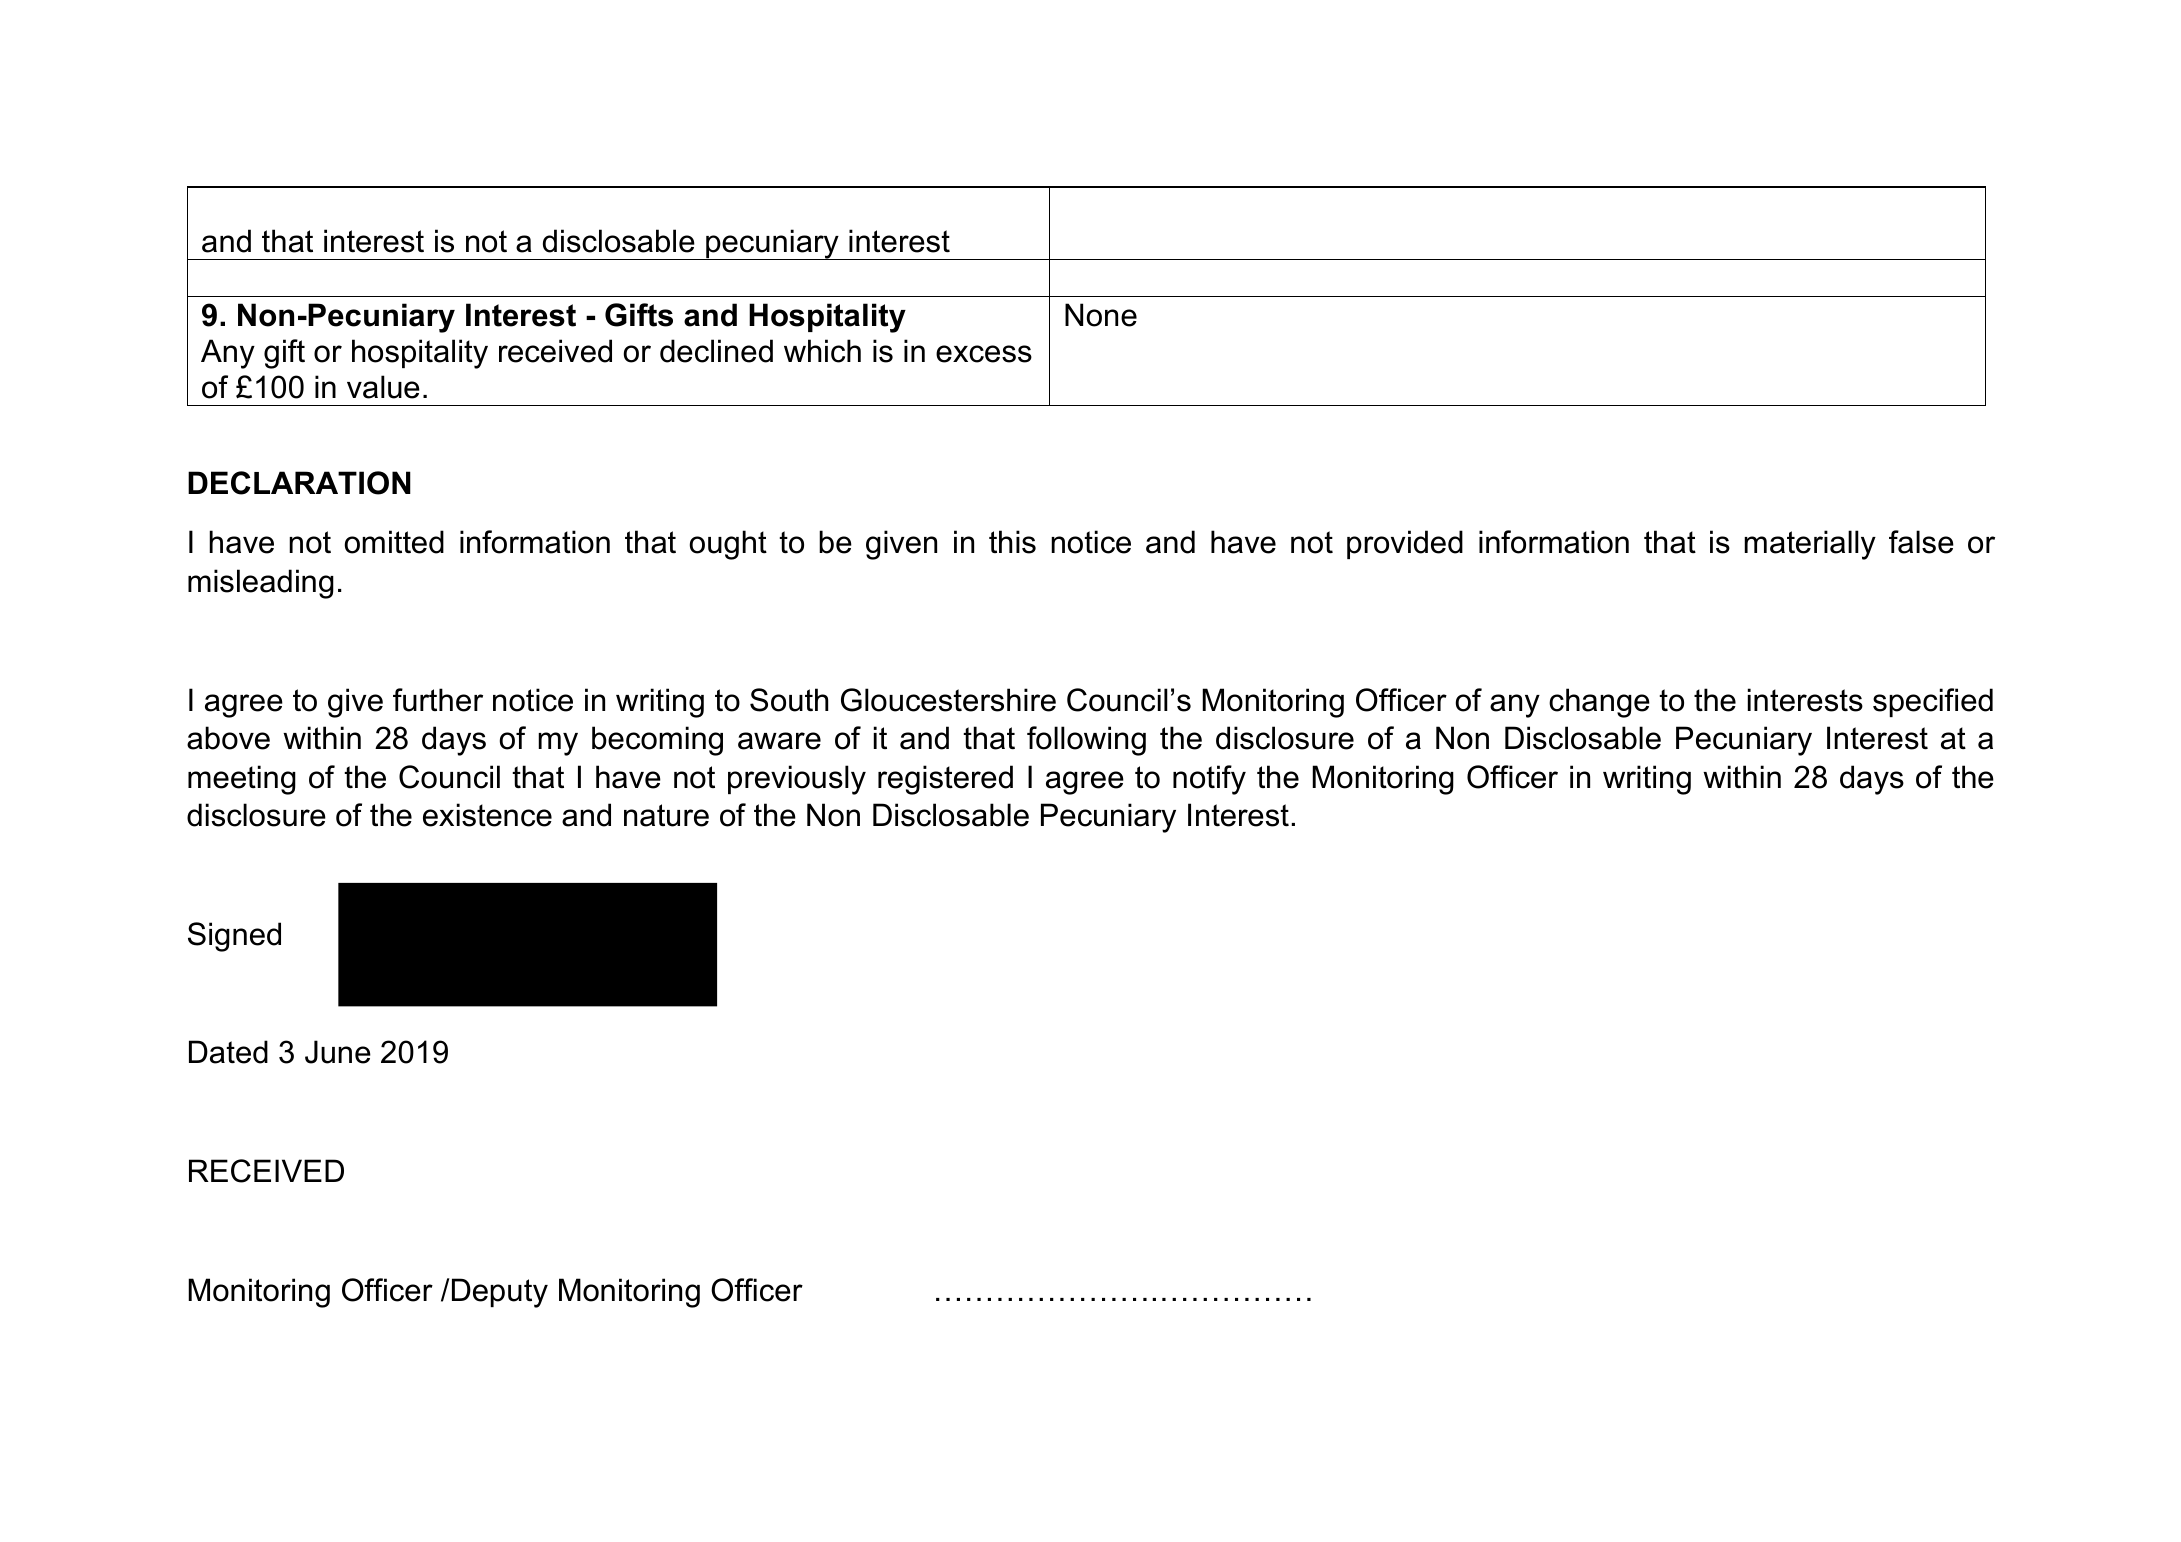  I want to click on notify, so click(1209, 780).
